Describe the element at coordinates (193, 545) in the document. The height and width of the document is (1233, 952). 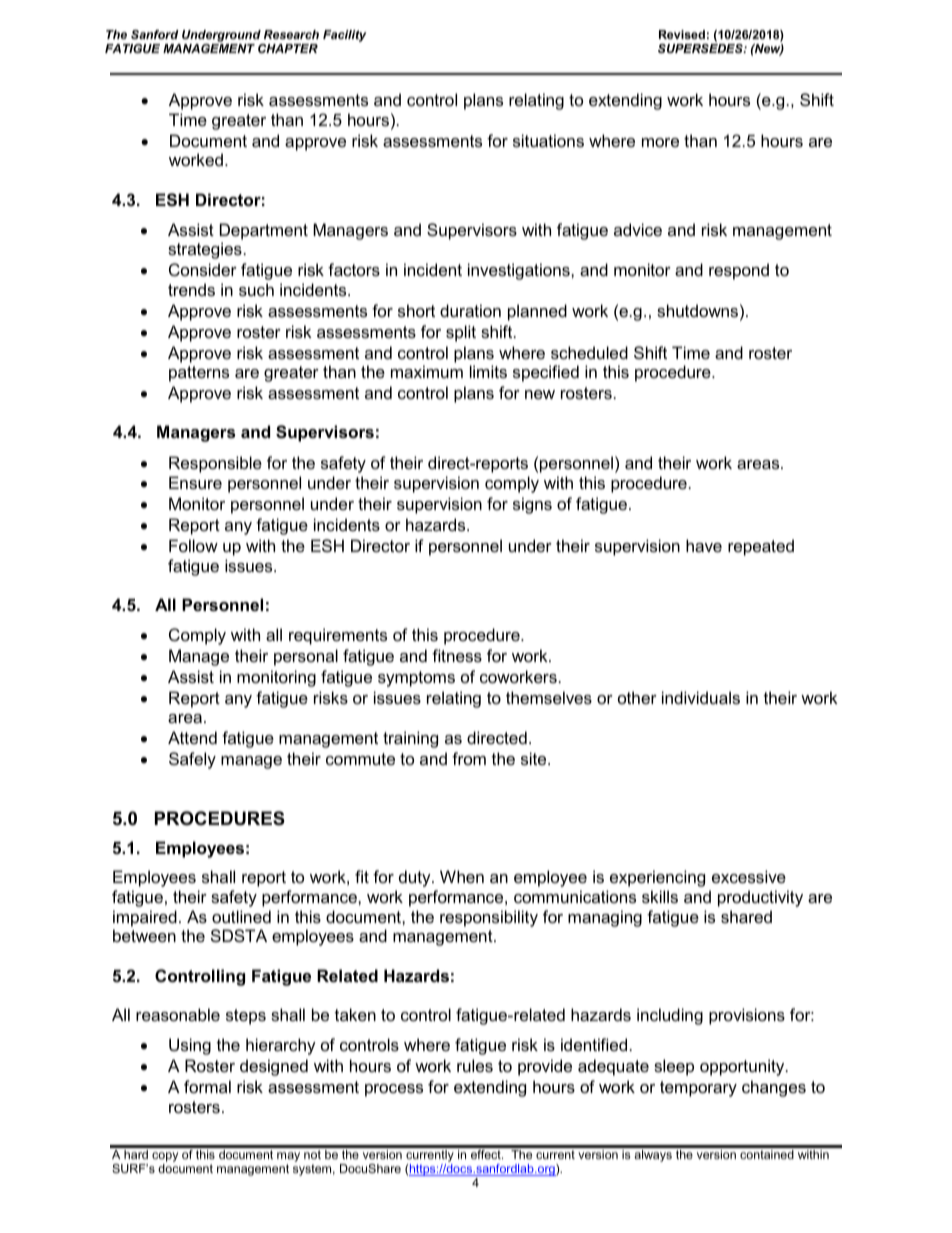
I see `Follow` at that location.
